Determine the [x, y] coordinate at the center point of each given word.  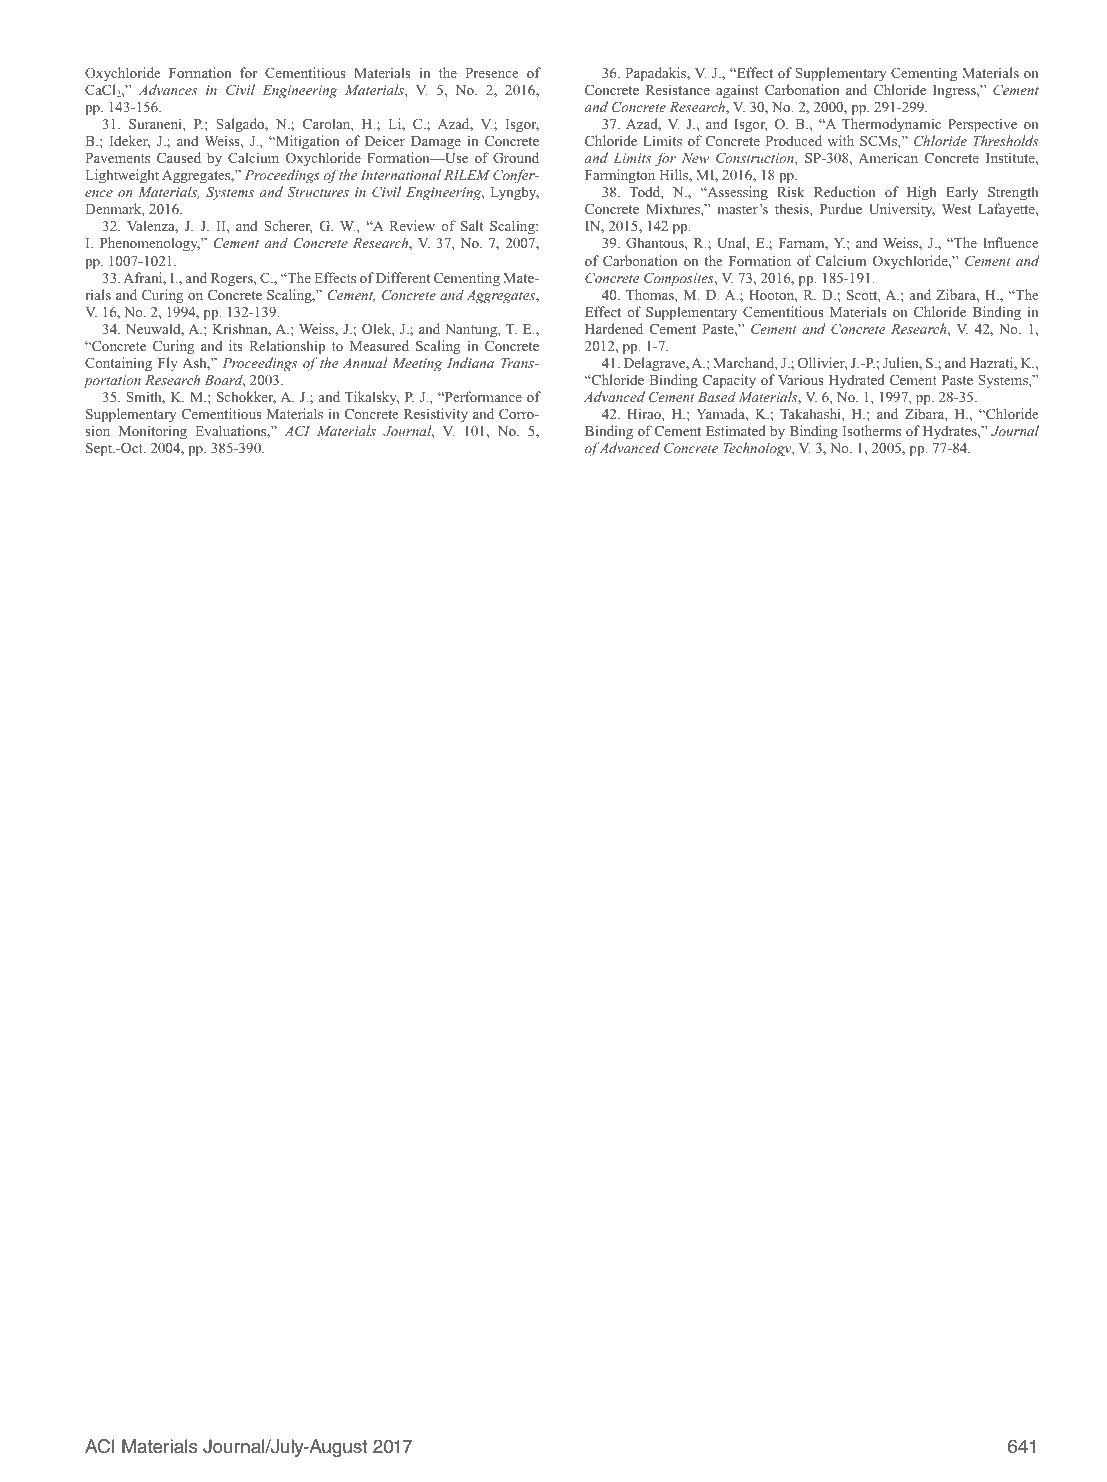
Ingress [955, 92]
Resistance [678, 89]
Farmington [620, 178]
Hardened [614, 328]
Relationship [287, 347]
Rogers [233, 280]
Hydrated [857, 381]
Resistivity [436, 415]
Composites [680, 280]
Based [717, 396]
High [921, 195]
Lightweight [122, 176]
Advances [168, 89]
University [902, 210]
